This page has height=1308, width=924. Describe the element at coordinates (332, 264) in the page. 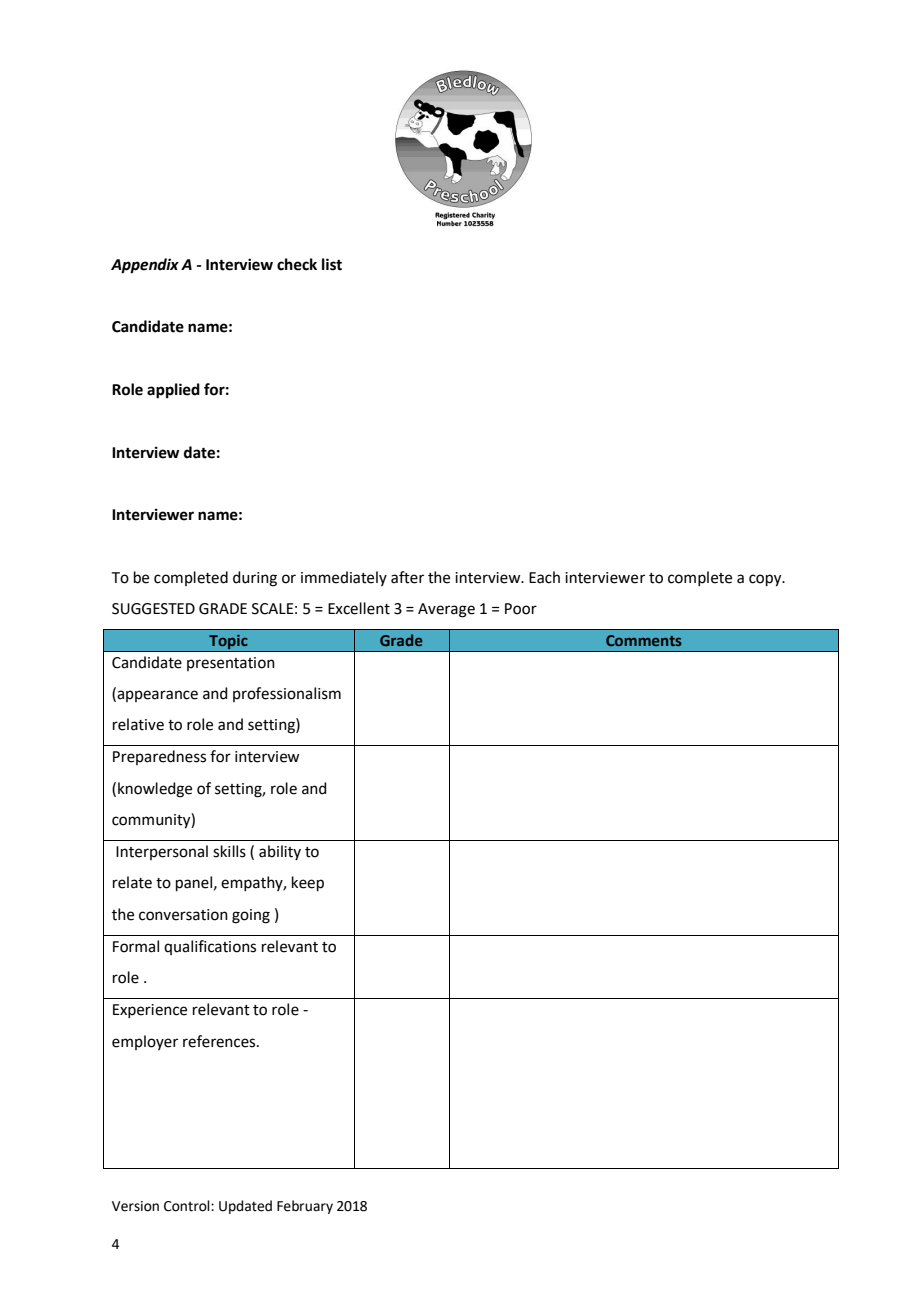

I see `list` at that location.
